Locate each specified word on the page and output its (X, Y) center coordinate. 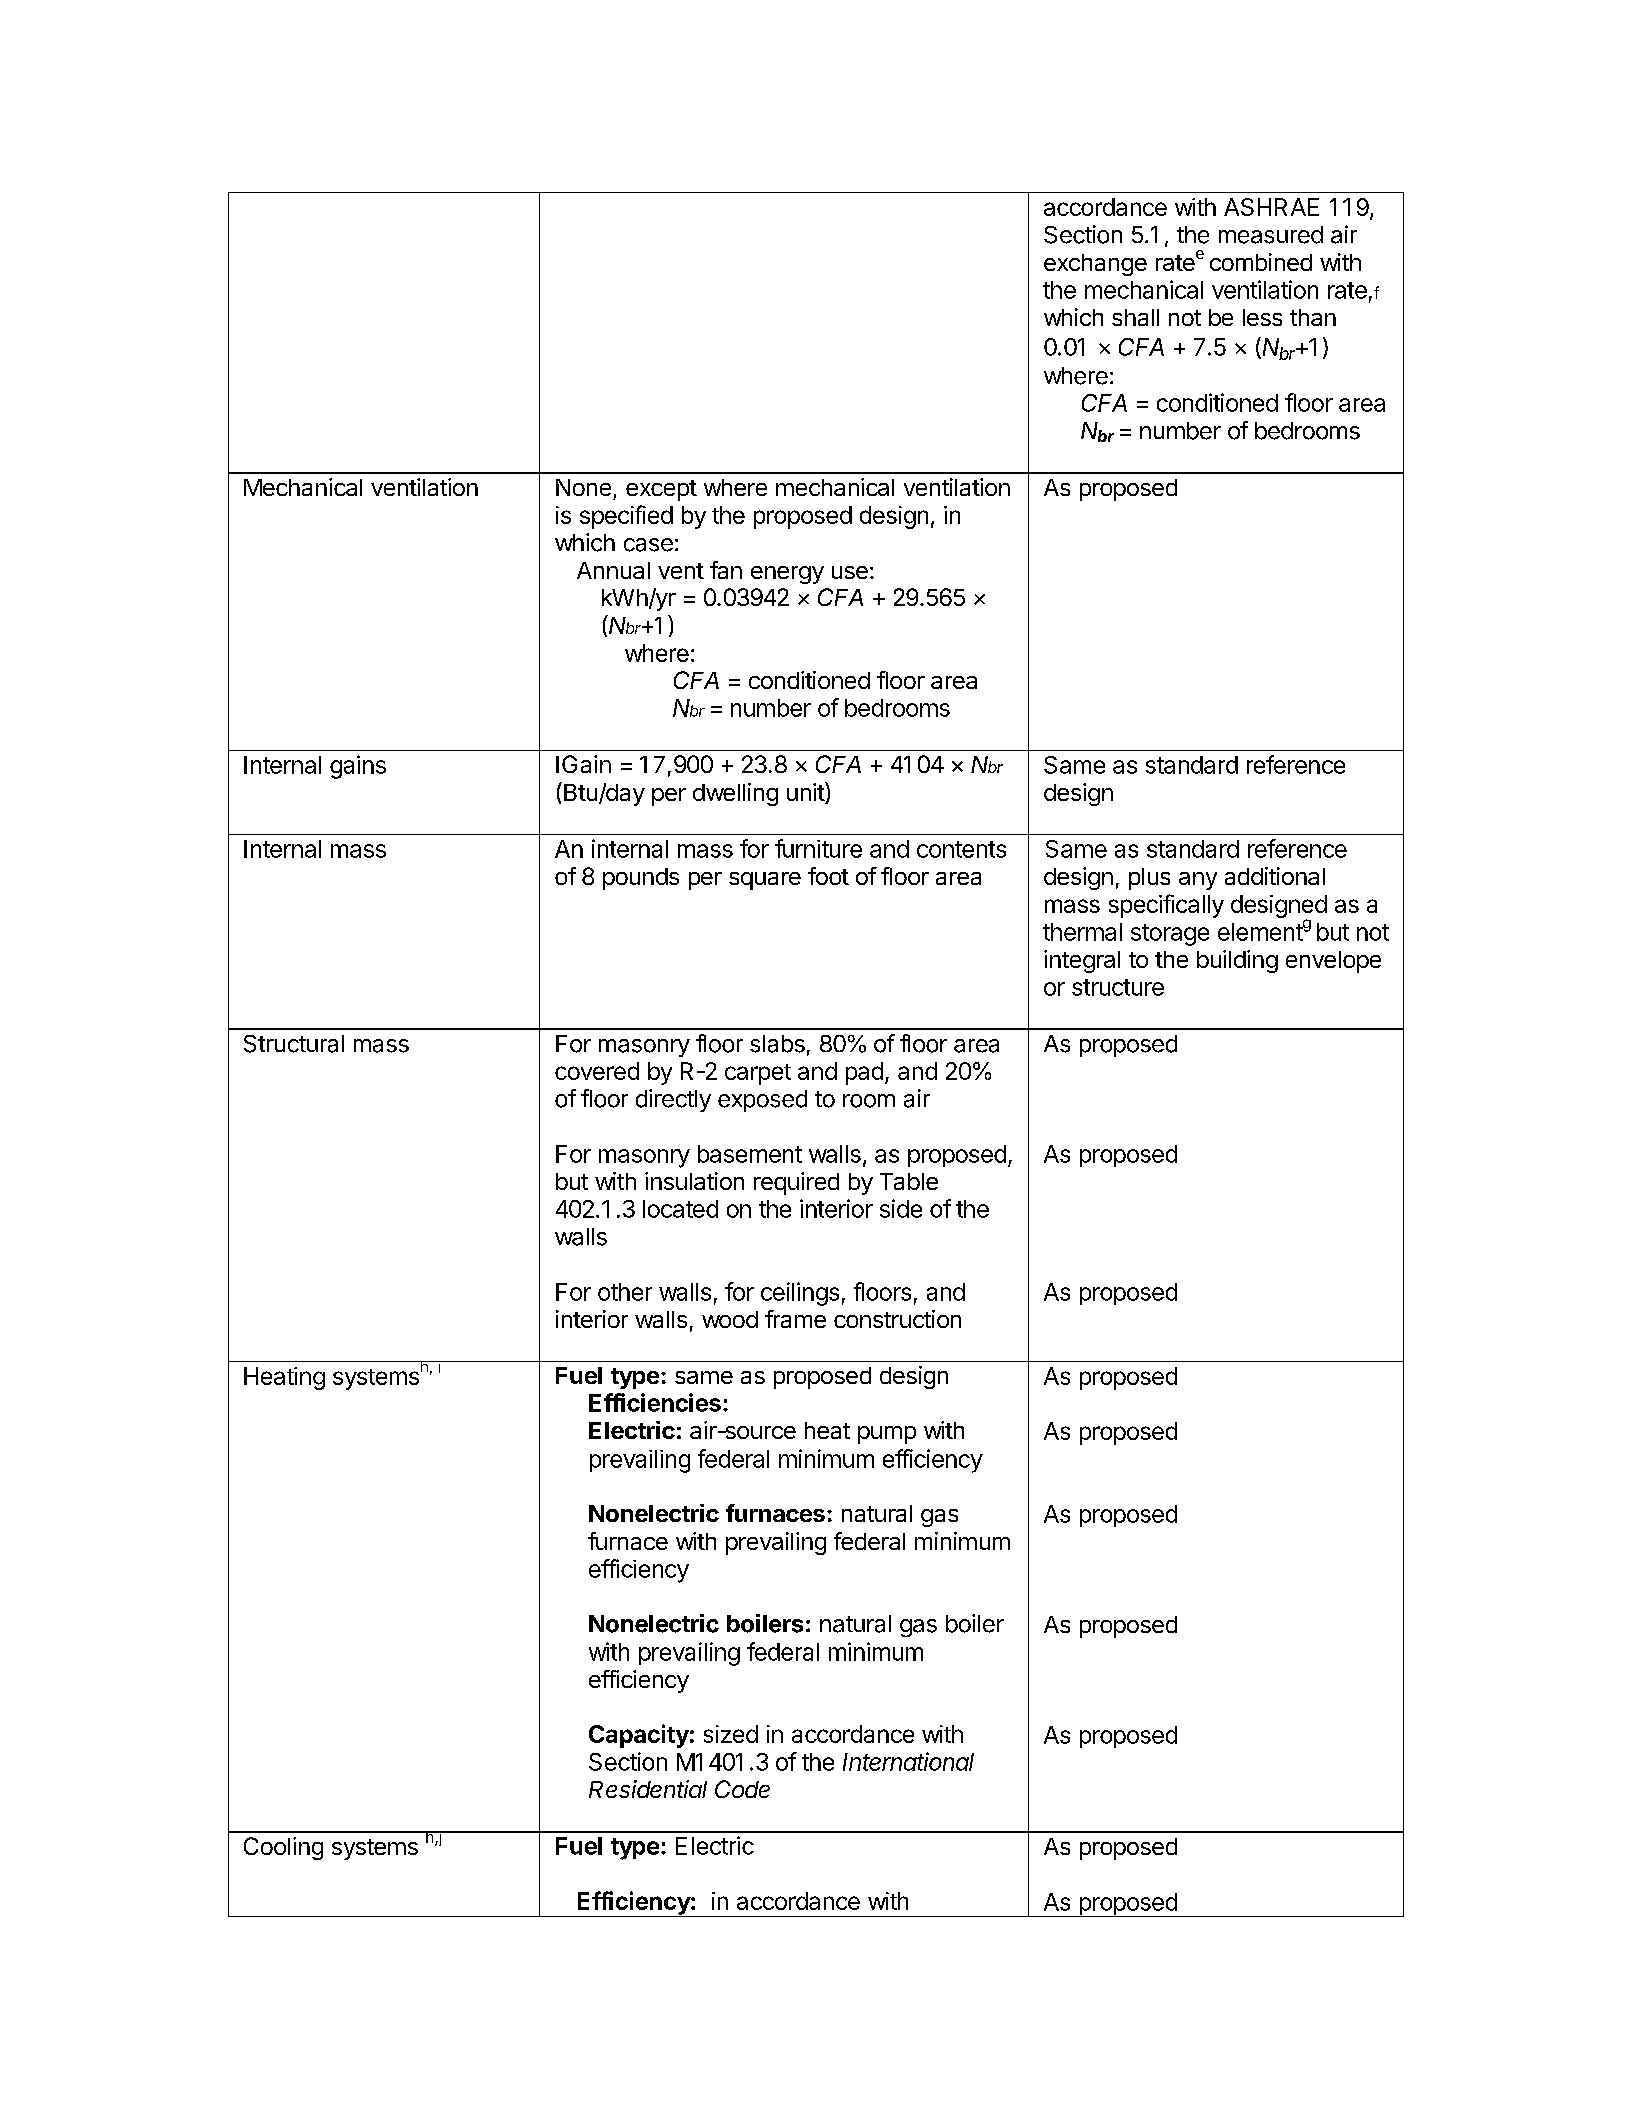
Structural (294, 1044)
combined (1261, 262)
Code (742, 1789)
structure (1118, 987)
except (661, 490)
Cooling (283, 1848)
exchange (1095, 265)
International (908, 1761)
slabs (777, 1044)
